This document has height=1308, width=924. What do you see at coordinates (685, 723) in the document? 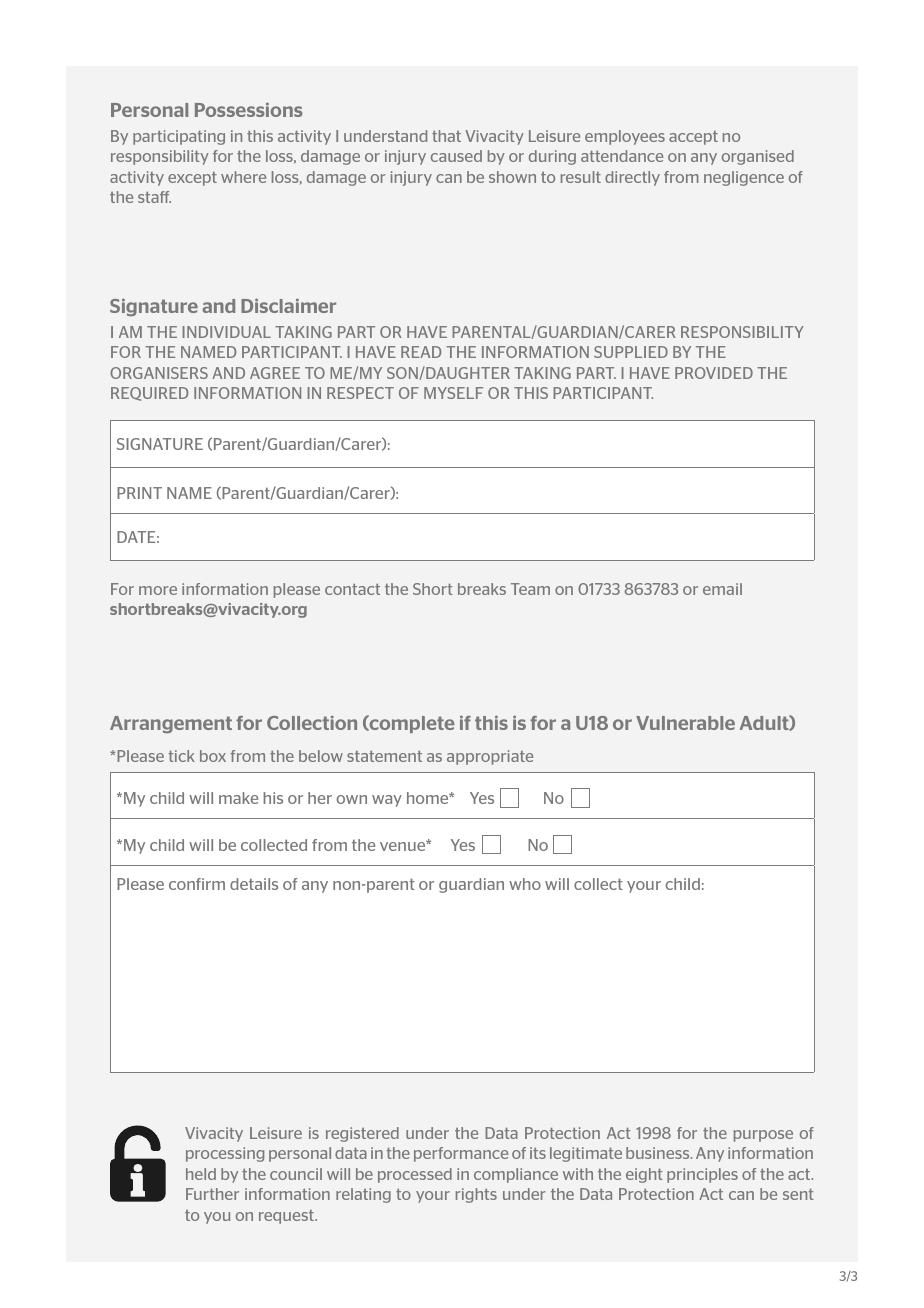
I see `Vulnerable` at bounding box center [685, 723].
